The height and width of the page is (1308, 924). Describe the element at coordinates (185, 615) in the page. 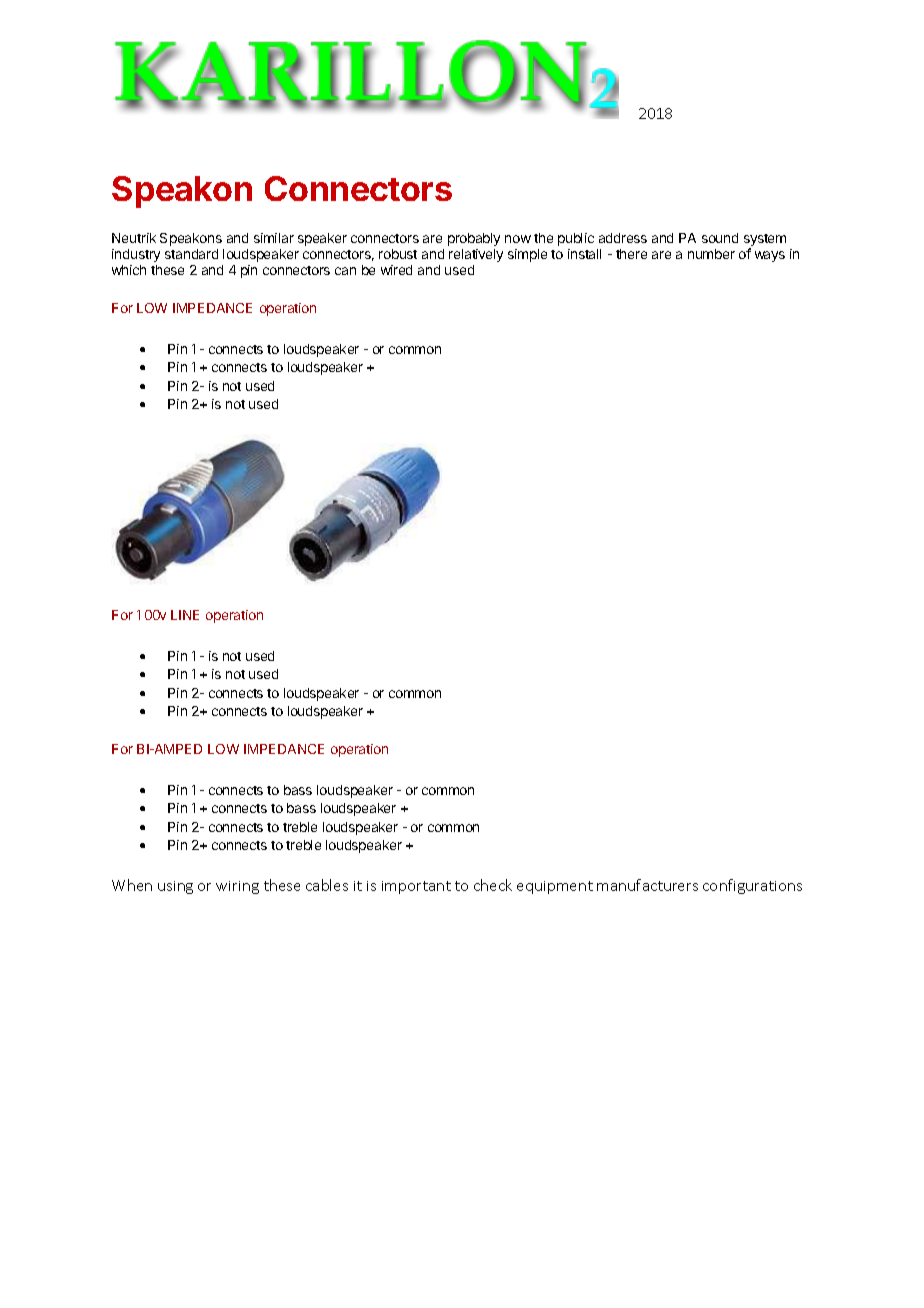

I see `LINE` at that location.
